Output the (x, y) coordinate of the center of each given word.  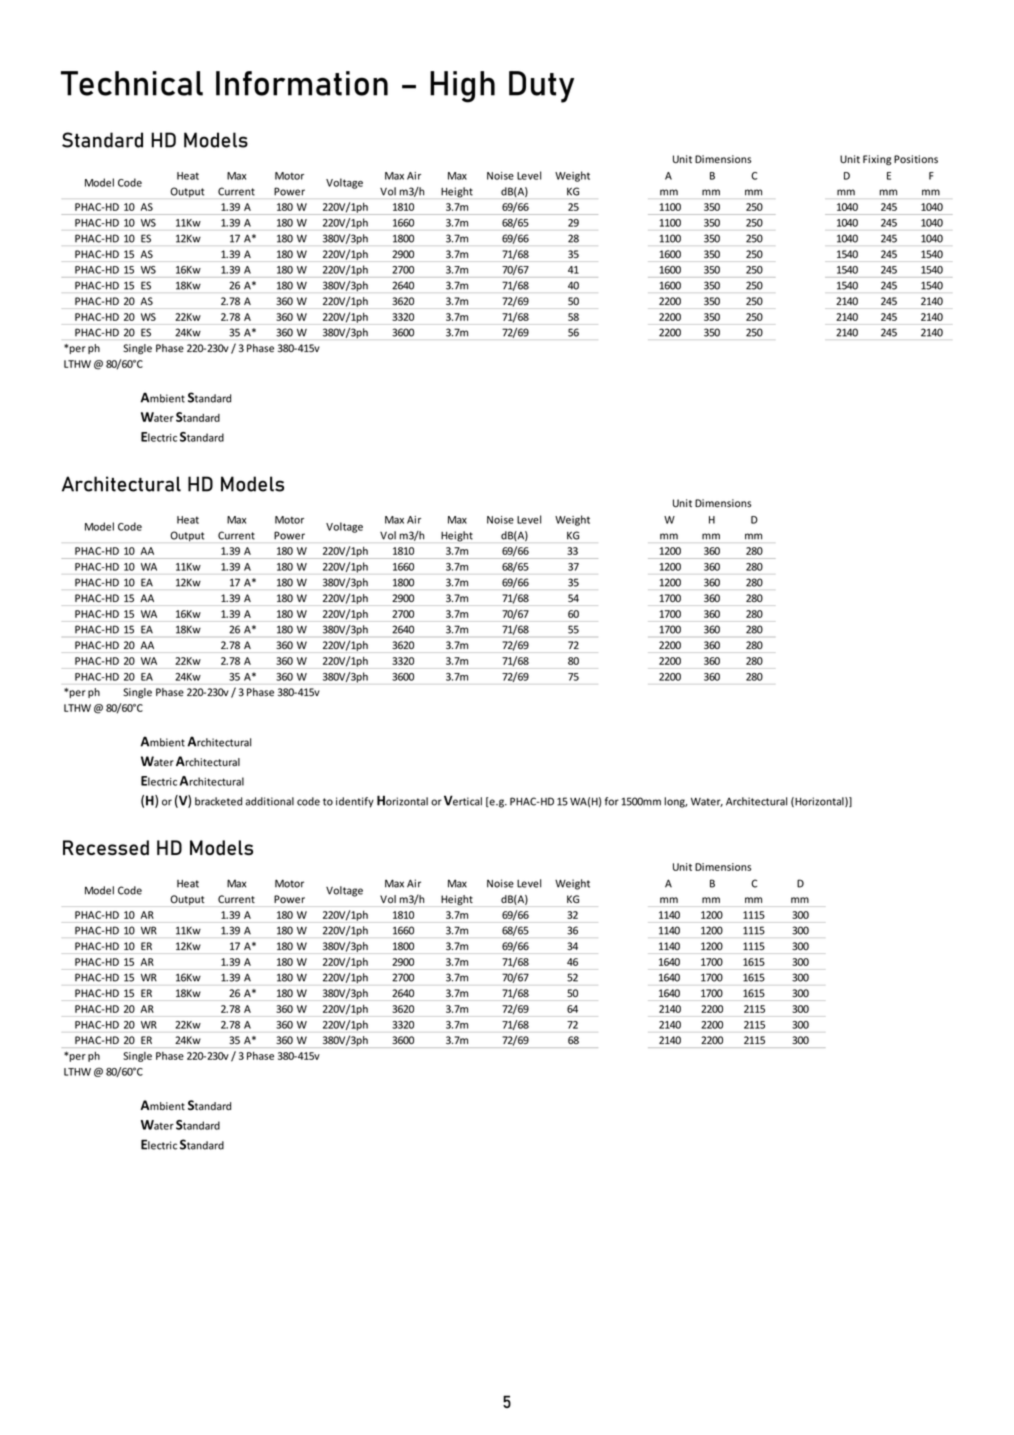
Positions (916, 159)
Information (302, 83)
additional (269, 801)
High (462, 87)
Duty (541, 87)
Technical (132, 83)
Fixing (877, 160)
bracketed (218, 801)
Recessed (106, 847)
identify (355, 802)
